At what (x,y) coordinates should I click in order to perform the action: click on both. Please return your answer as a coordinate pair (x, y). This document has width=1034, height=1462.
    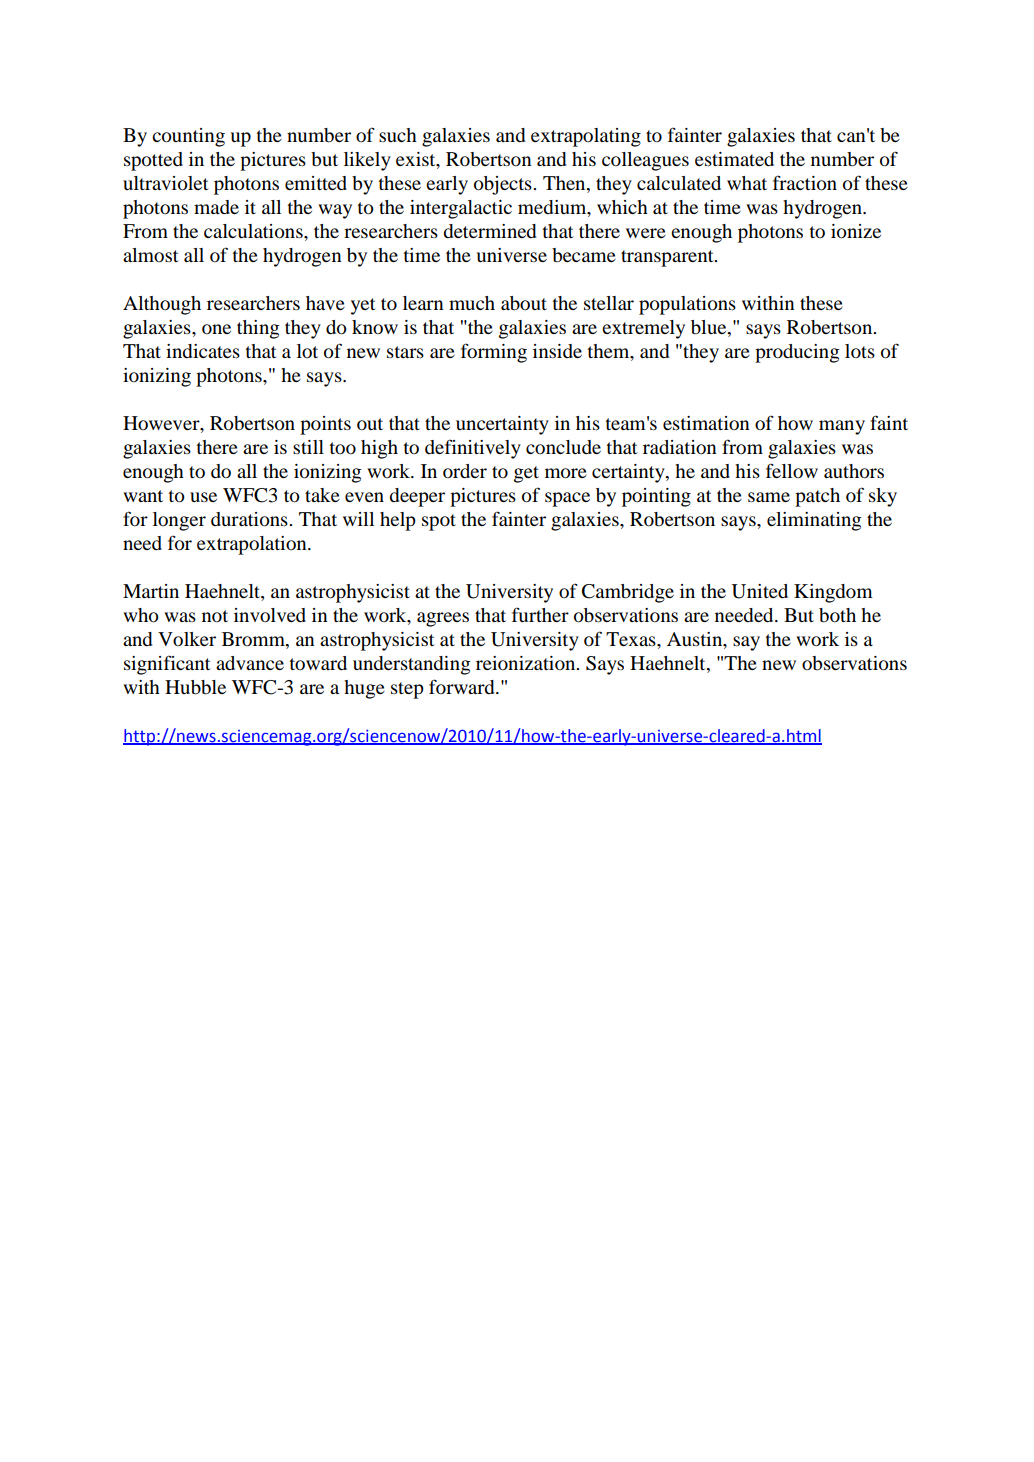
    Looking at the image, I should click on (837, 615).
